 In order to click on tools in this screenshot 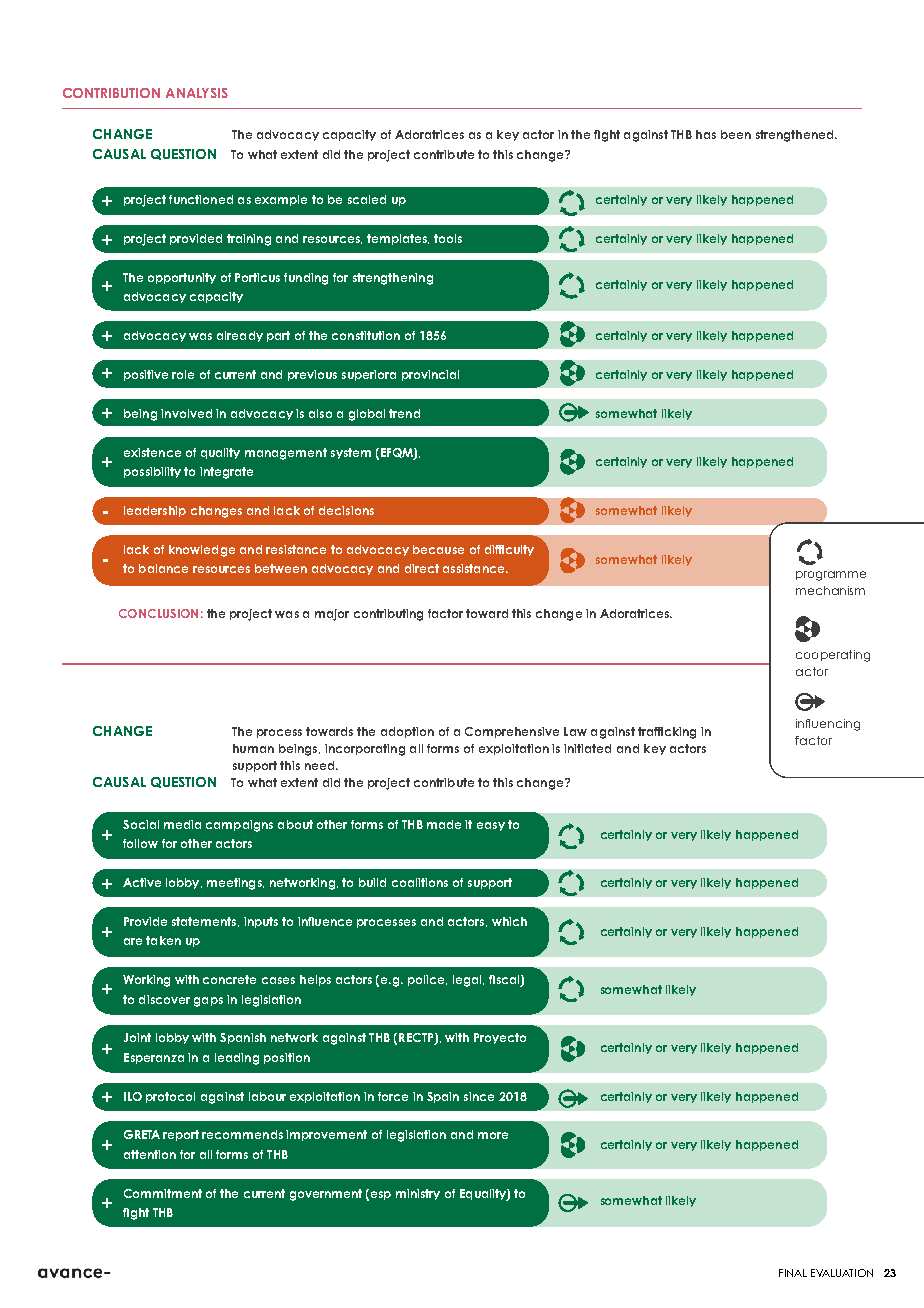, I will do `click(448, 238)`.
